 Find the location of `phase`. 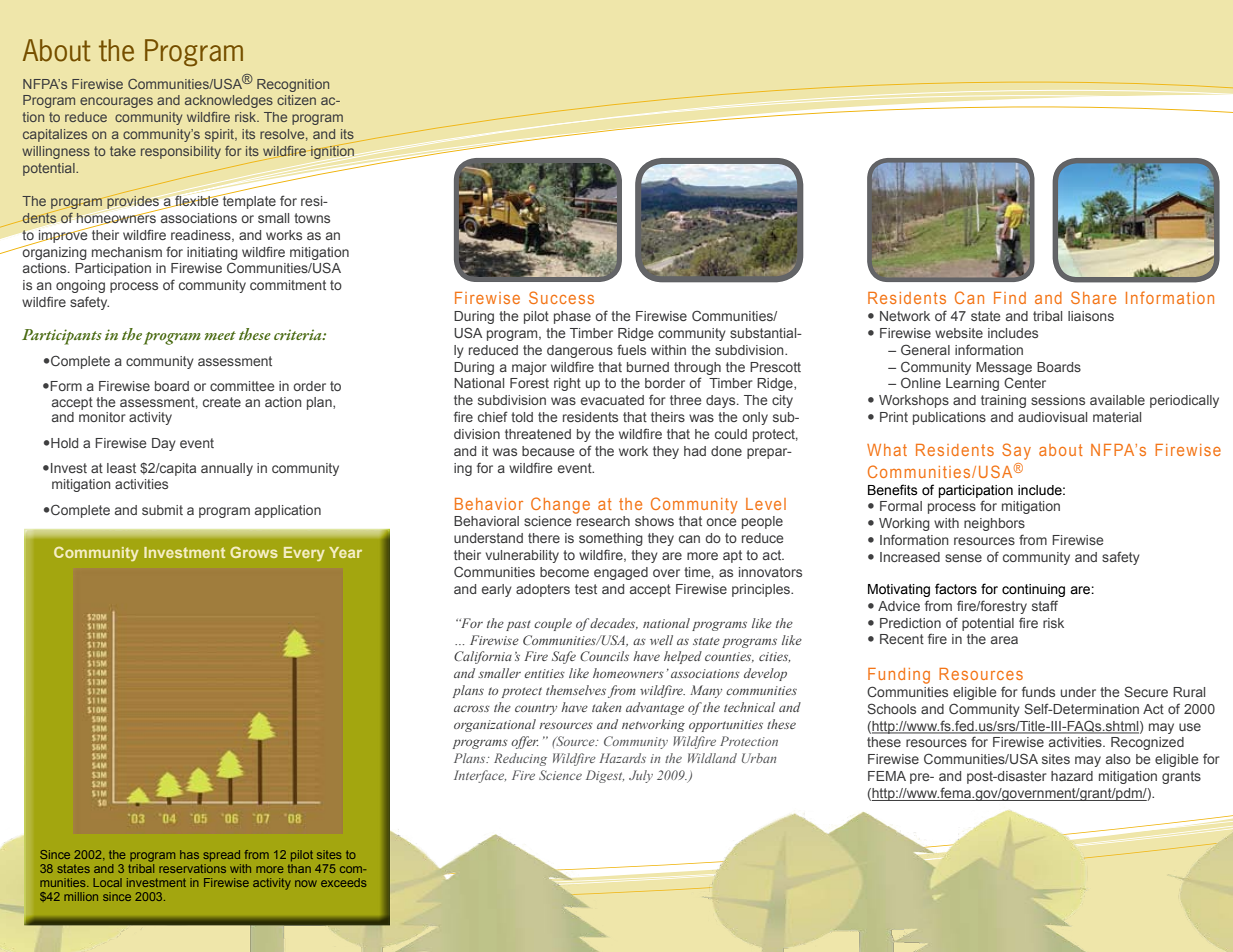

phase is located at coordinates (572, 317).
